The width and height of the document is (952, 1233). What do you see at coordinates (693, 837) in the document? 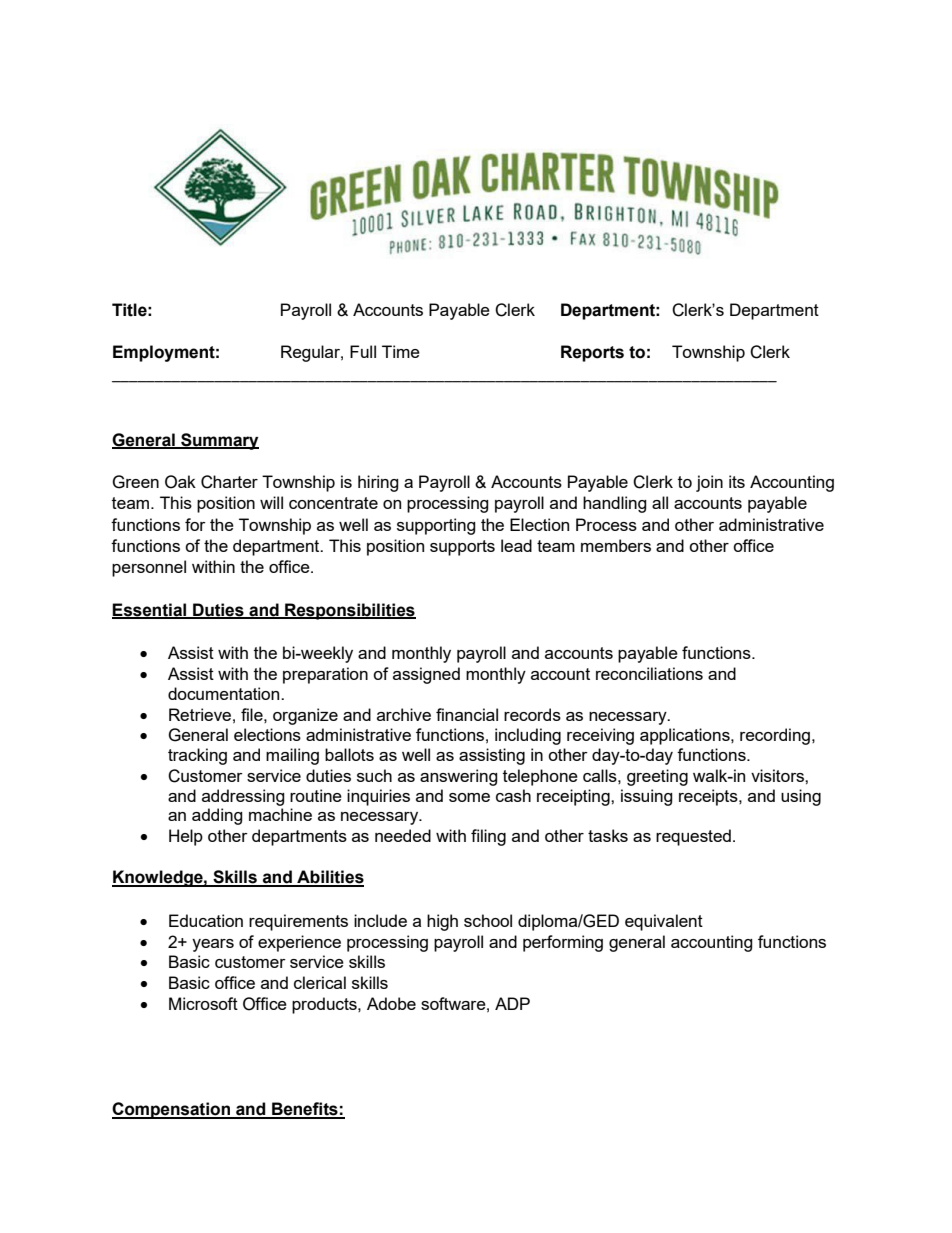
I see `requested` at bounding box center [693, 837].
